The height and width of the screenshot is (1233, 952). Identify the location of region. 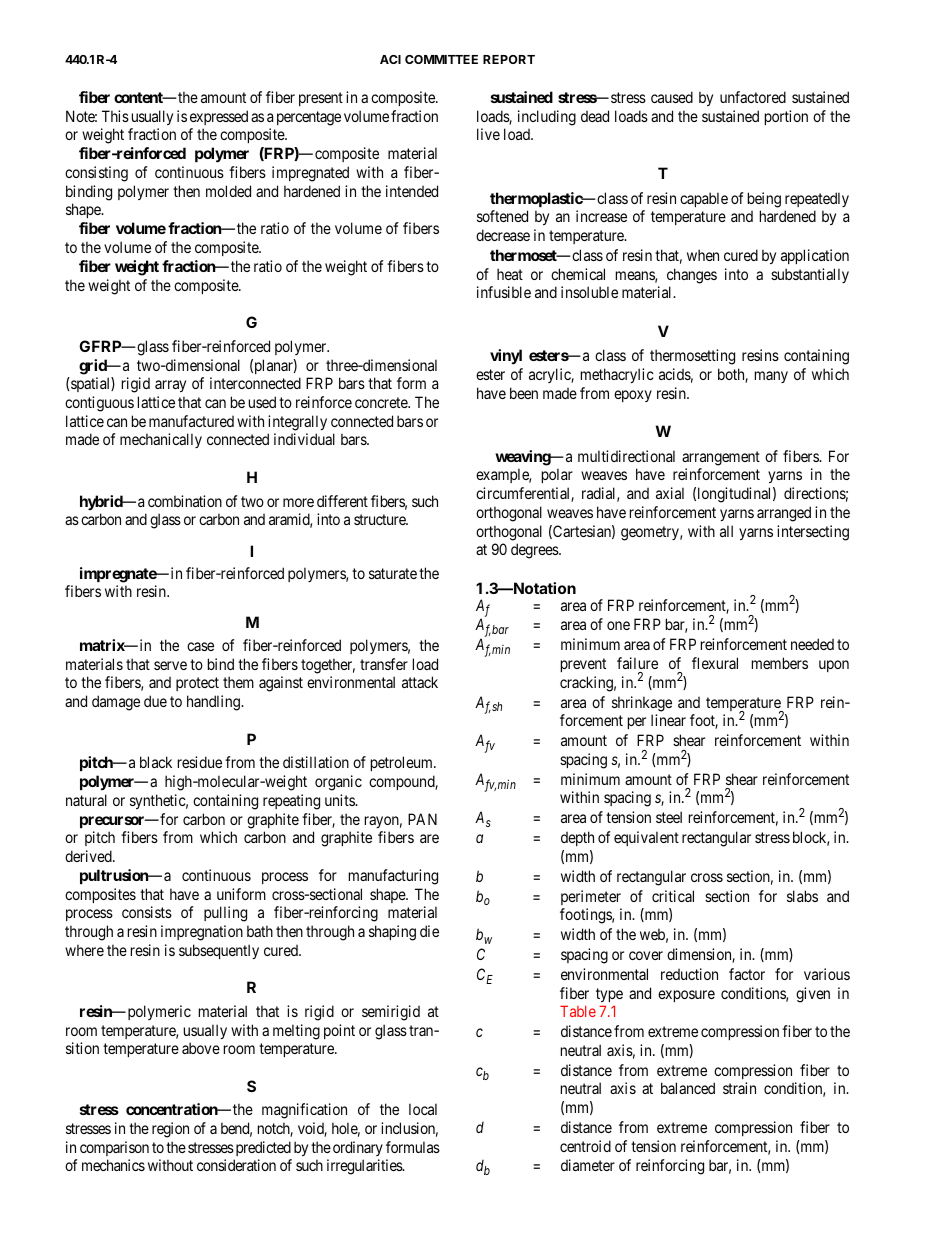
(170, 1130).
